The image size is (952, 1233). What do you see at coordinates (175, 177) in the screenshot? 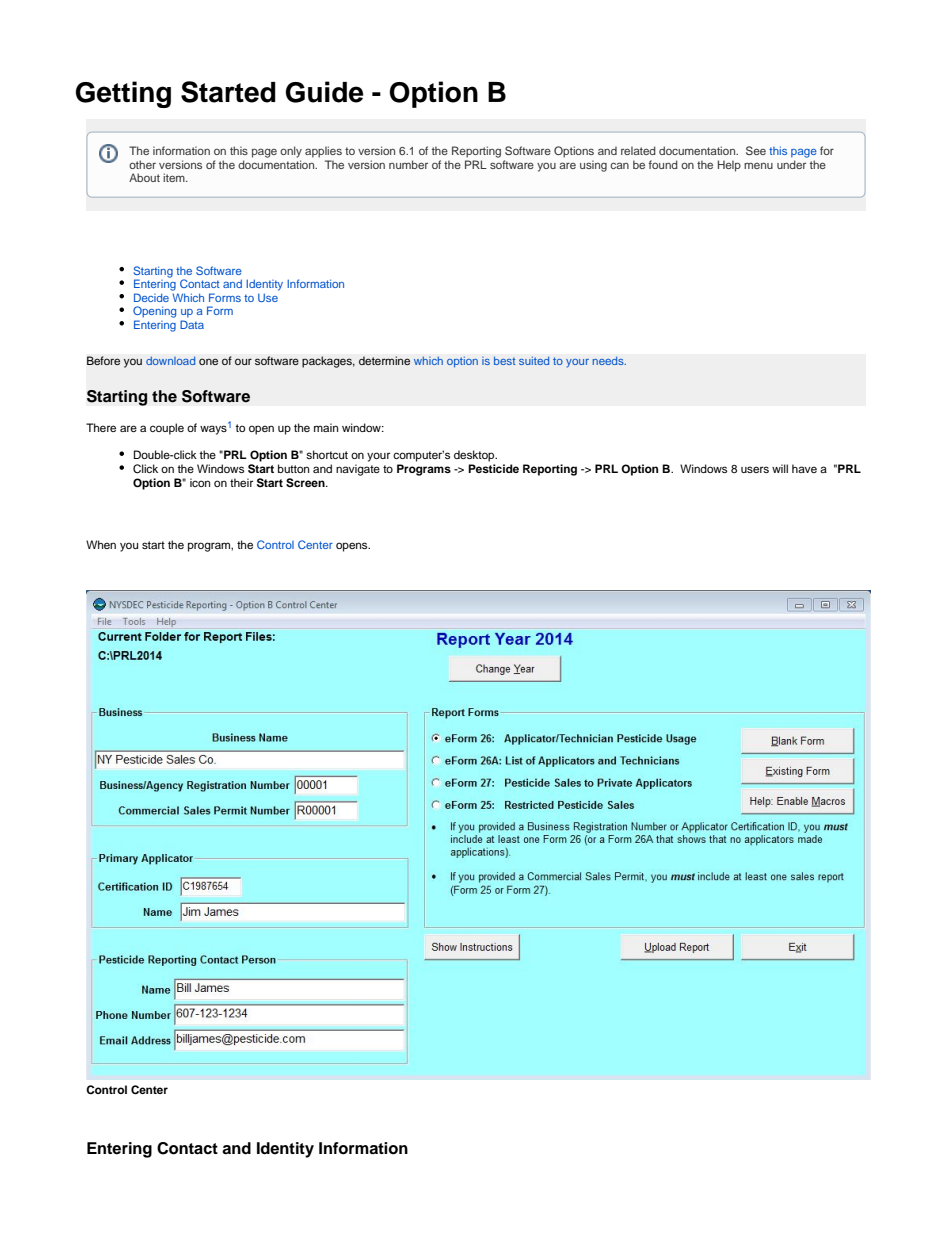
I see `item` at bounding box center [175, 177].
